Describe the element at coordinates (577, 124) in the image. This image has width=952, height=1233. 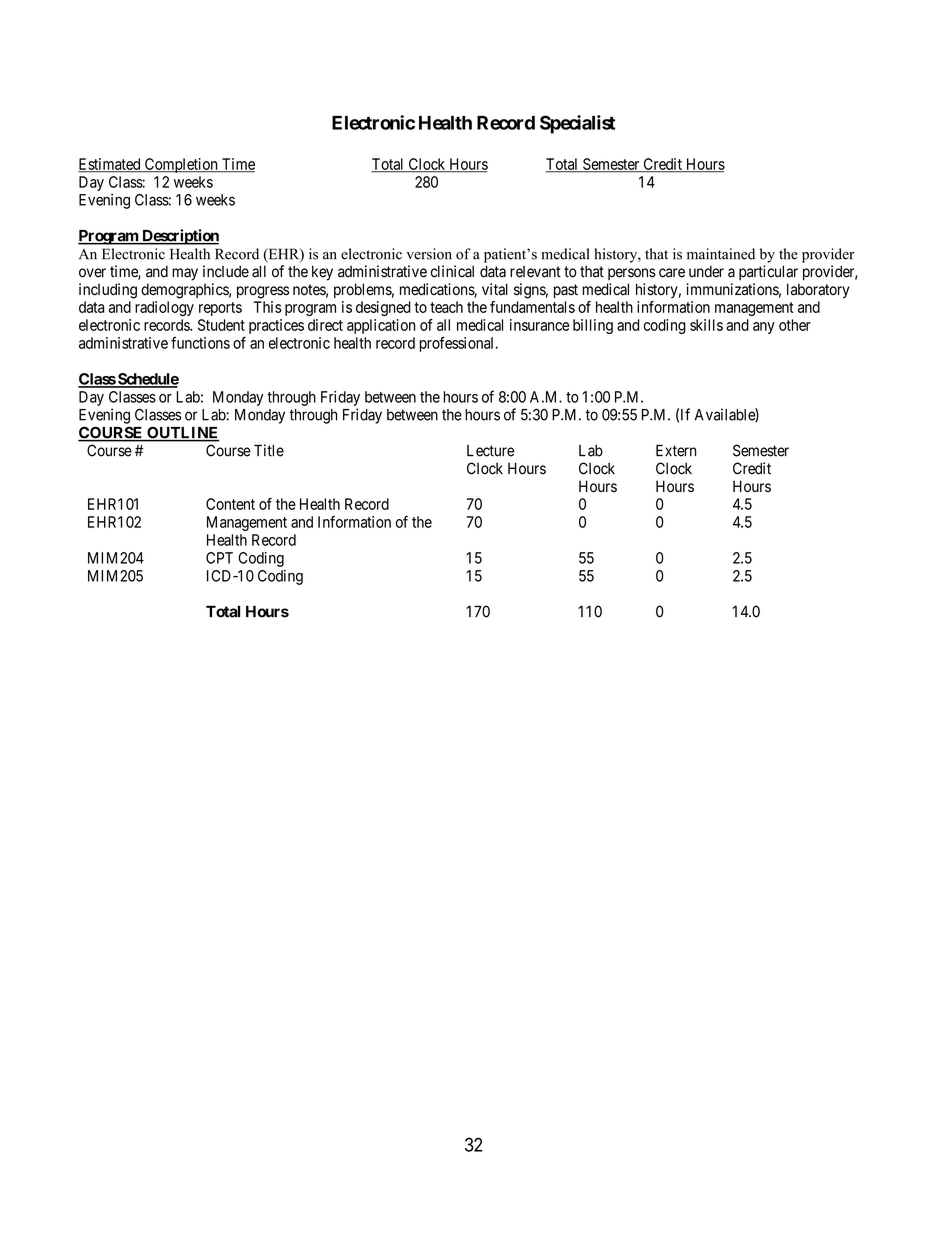
I see `Specialist` at that location.
